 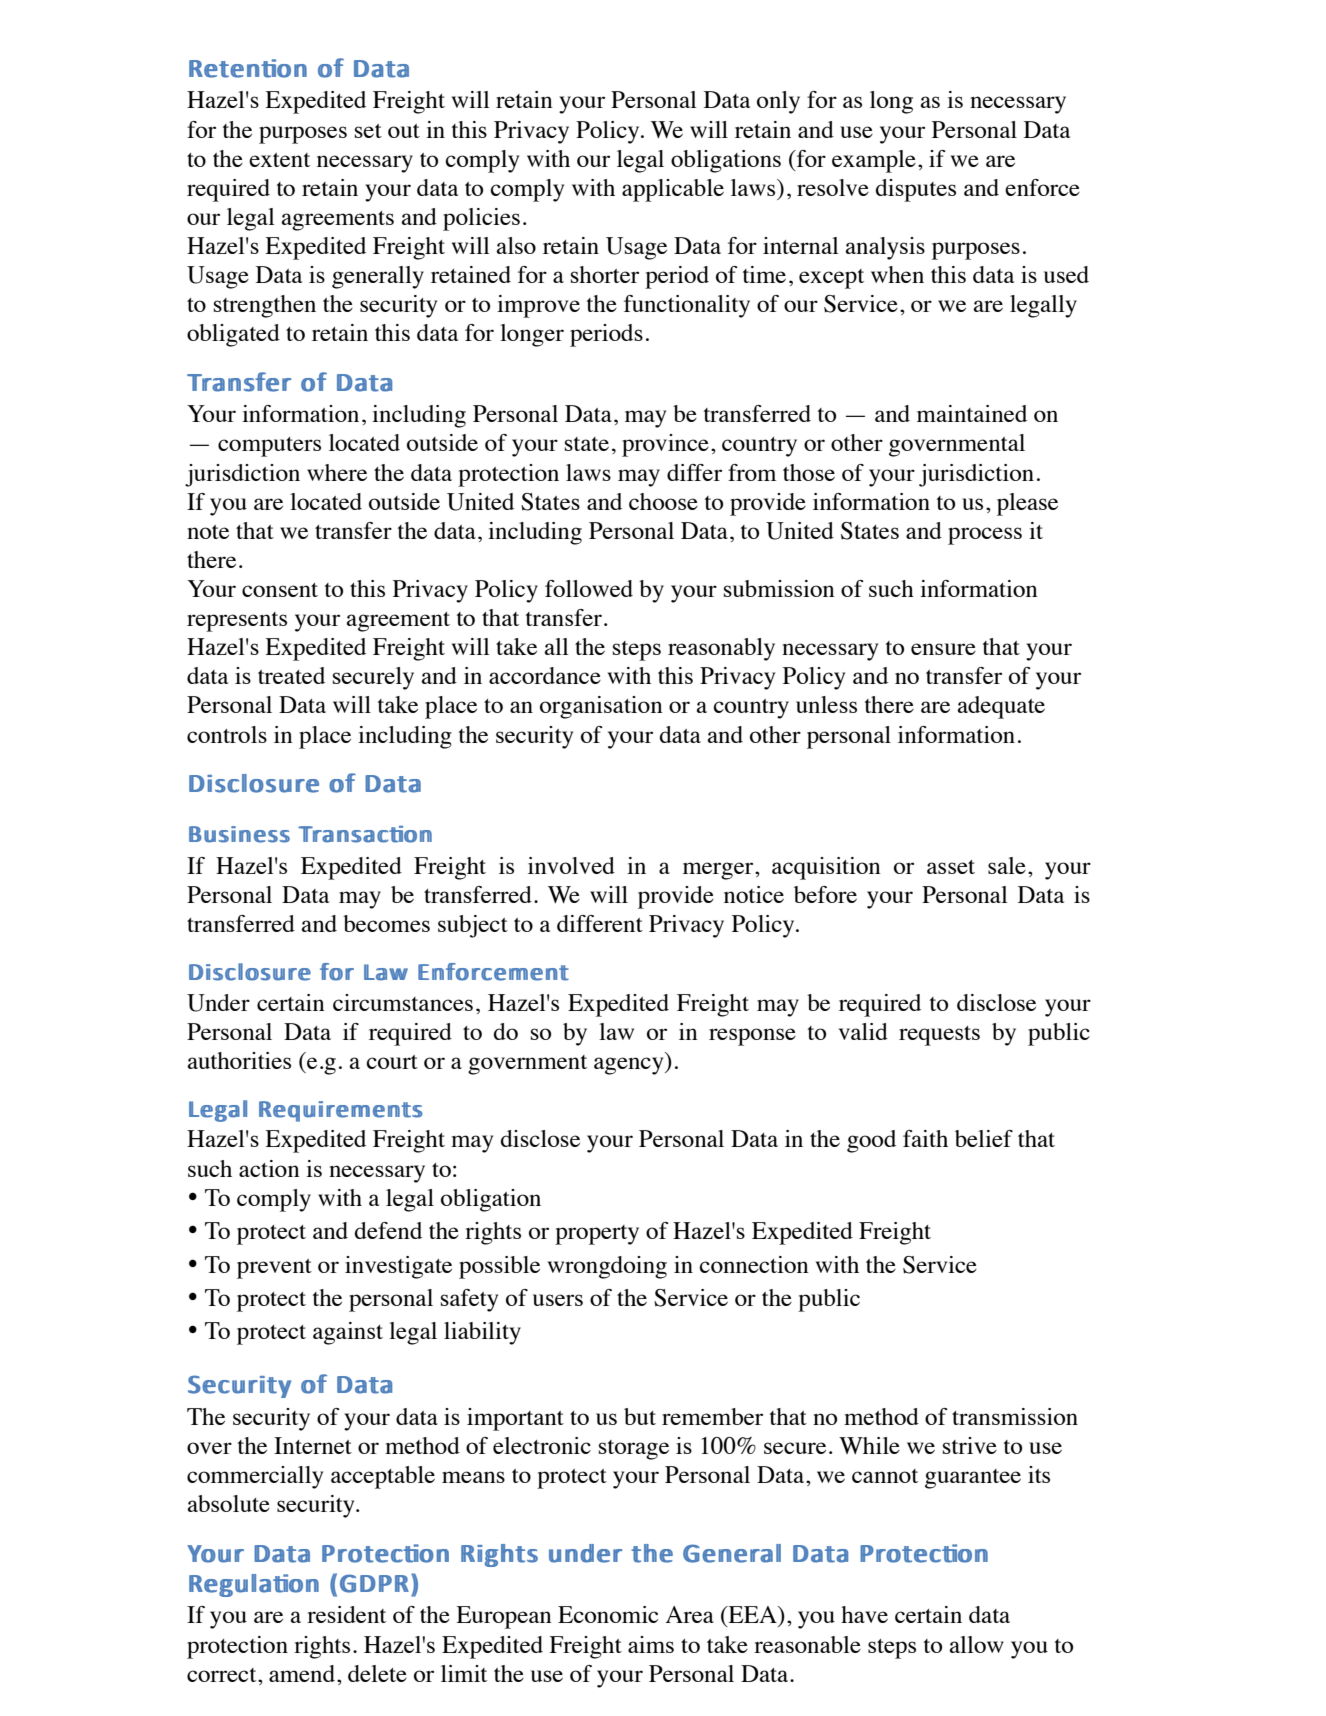 What do you see at coordinates (589, 588) in the image?
I see `followed` at bounding box center [589, 588].
